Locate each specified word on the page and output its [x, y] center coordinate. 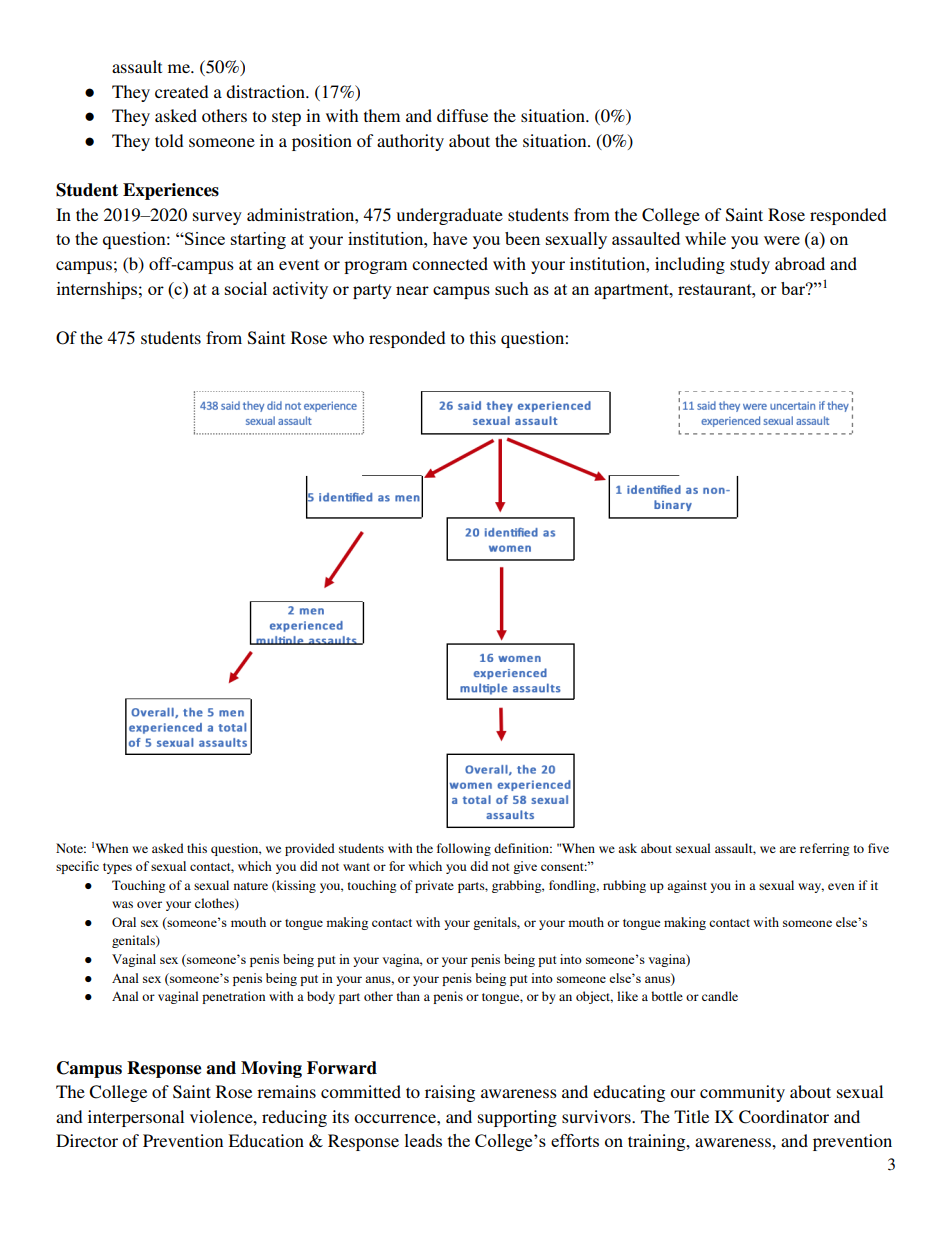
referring [824, 849]
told [169, 140]
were [782, 240]
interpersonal [136, 1118]
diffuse [462, 115]
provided [310, 849]
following [464, 849]
